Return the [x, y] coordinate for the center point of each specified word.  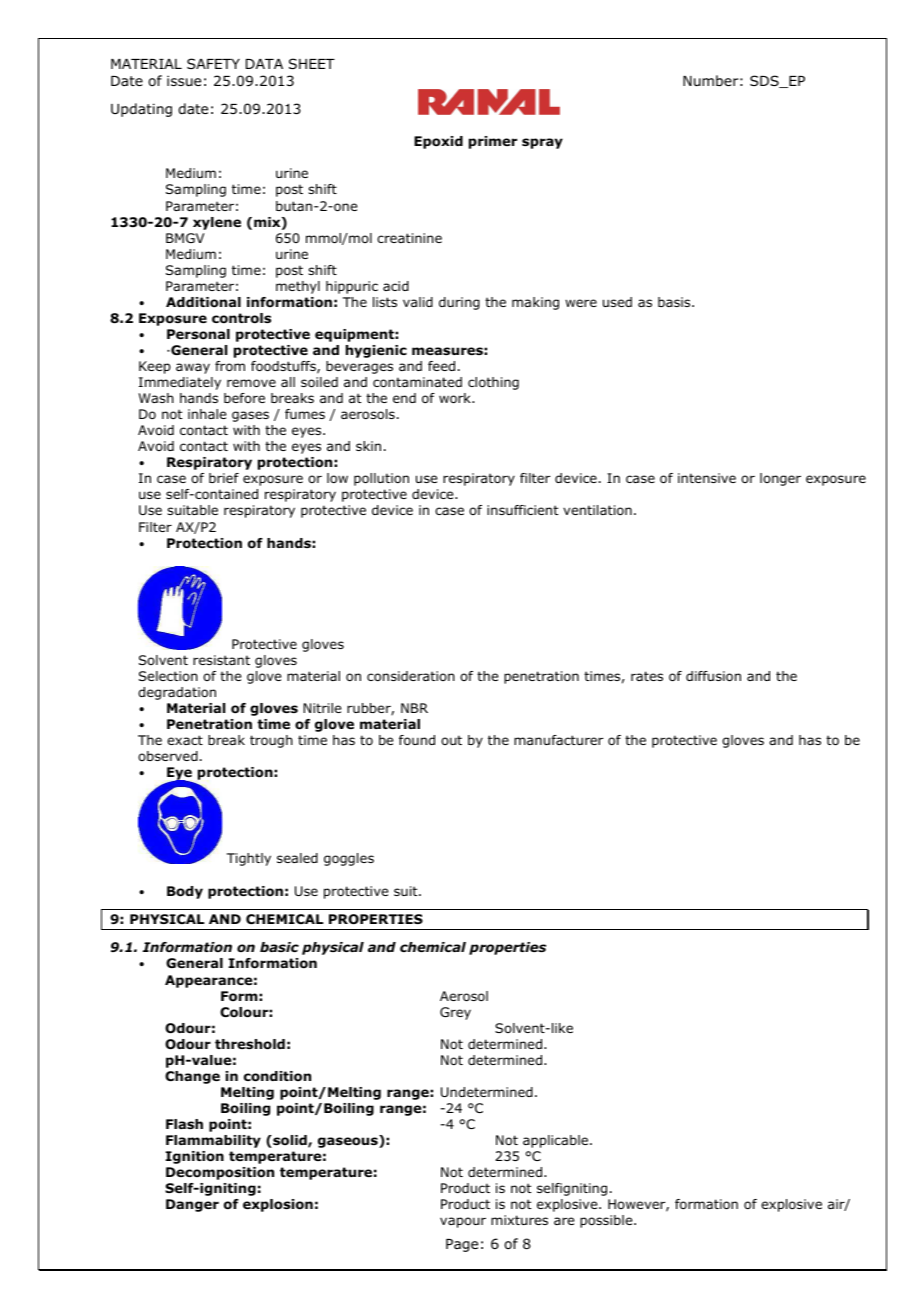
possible [607, 1221]
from [230, 366]
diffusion [713, 676]
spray [542, 143]
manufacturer [558, 740]
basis [675, 302]
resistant [221, 660]
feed [441, 366]
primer [493, 142]
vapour [463, 1222]
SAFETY [213, 63]
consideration [411, 676]
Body [185, 892]
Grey [455, 1013]
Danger [192, 1205]
